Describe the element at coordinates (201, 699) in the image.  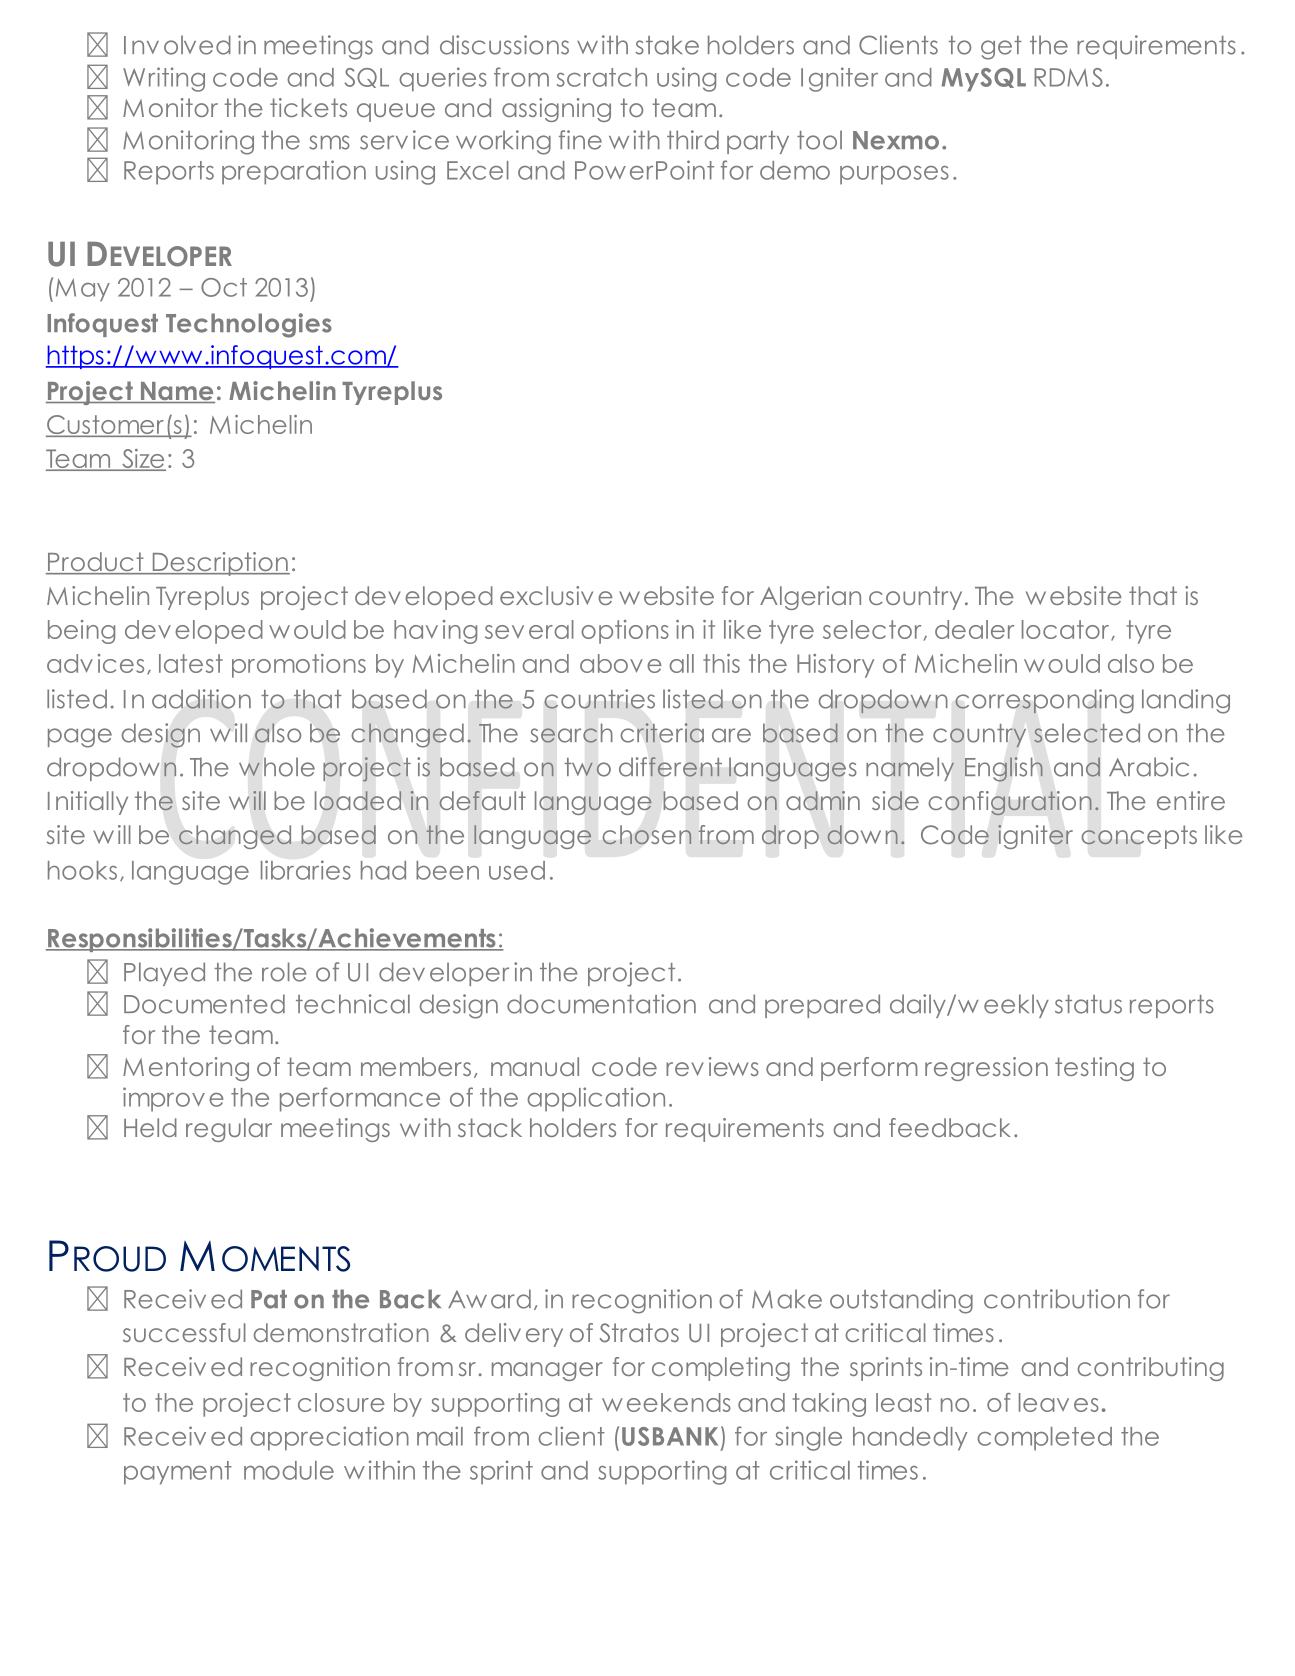
I see `addition` at that location.
